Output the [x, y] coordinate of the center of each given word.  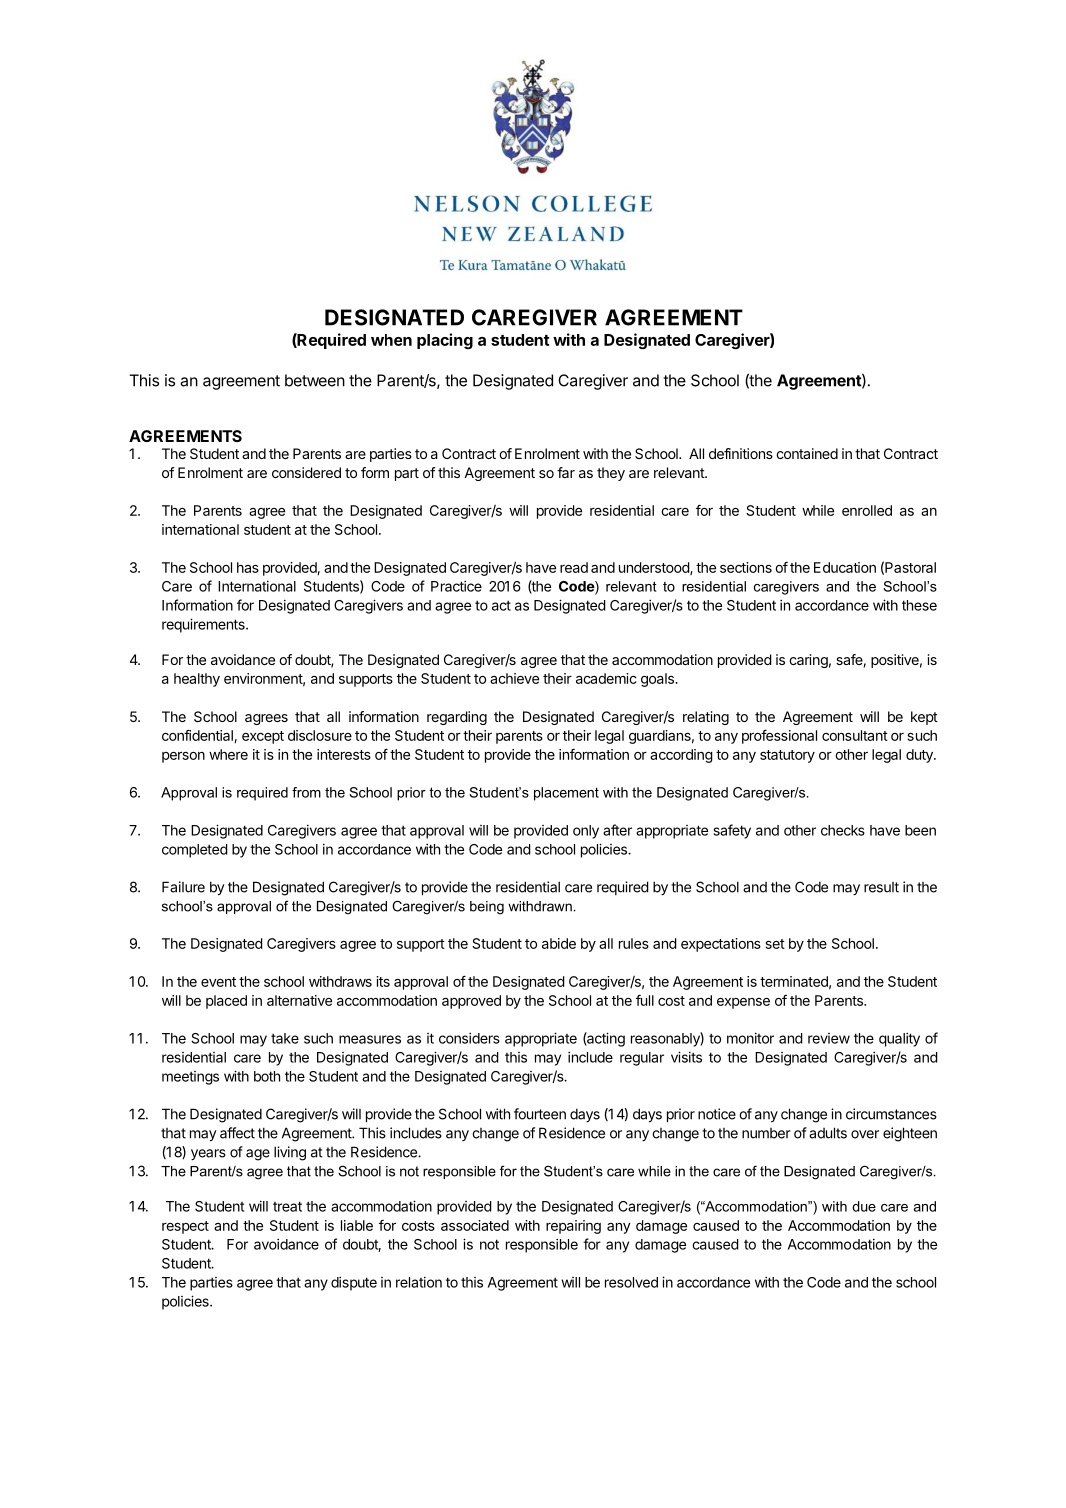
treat [287, 1206]
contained [807, 453]
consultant [855, 735]
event [218, 982]
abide [559, 943]
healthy [197, 680]
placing [445, 341]
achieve [514, 678]
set [775, 944]
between [315, 380]
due [864, 1206]
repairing [573, 1227]
